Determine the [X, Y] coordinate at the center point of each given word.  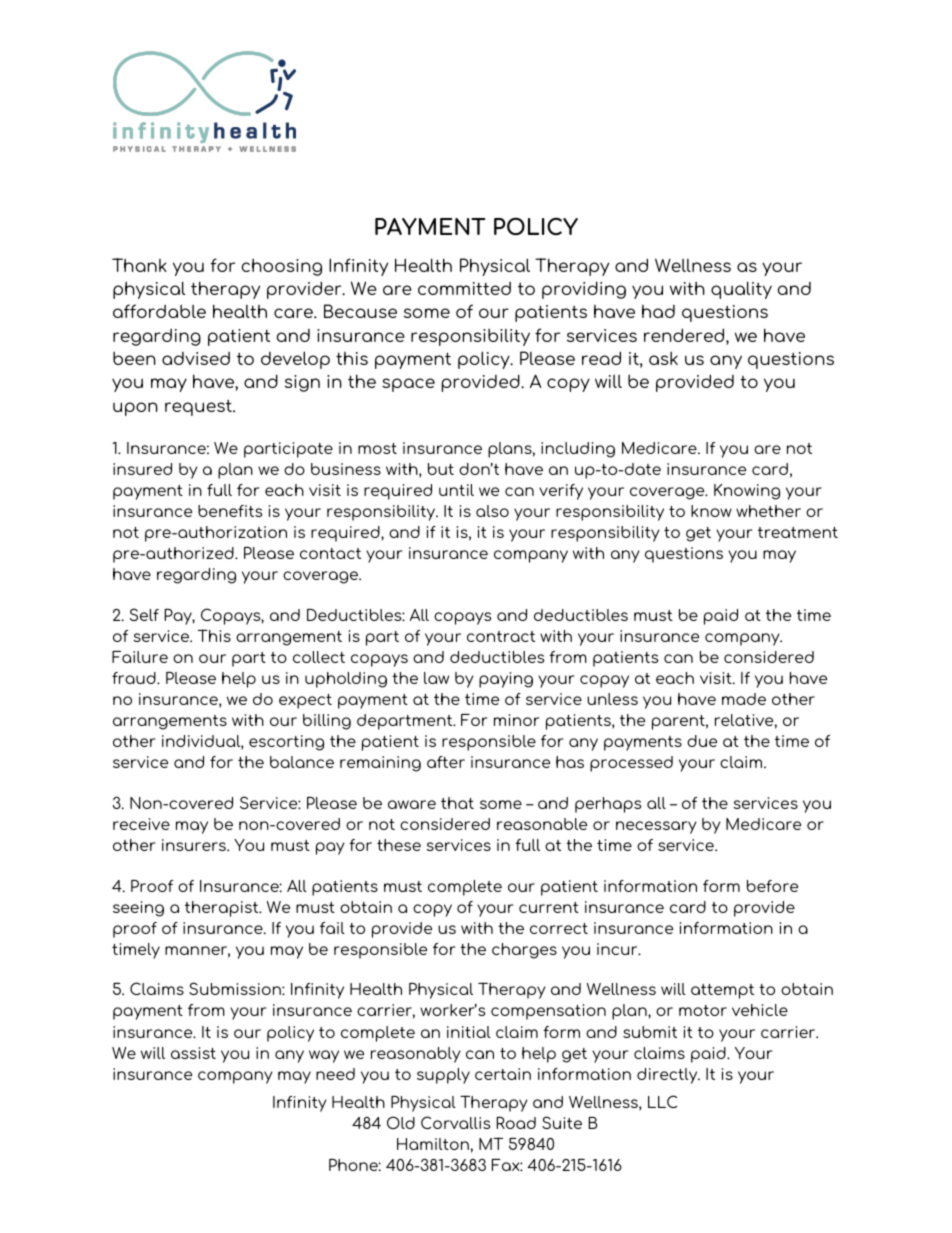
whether [768, 511]
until [456, 490]
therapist [223, 909]
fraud [135, 678]
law [436, 678]
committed [464, 288]
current [549, 907]
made [744, 699]
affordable [159, 311]
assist [193, 1053]
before [772, 886]
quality [741, 290]
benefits [230, 511]
